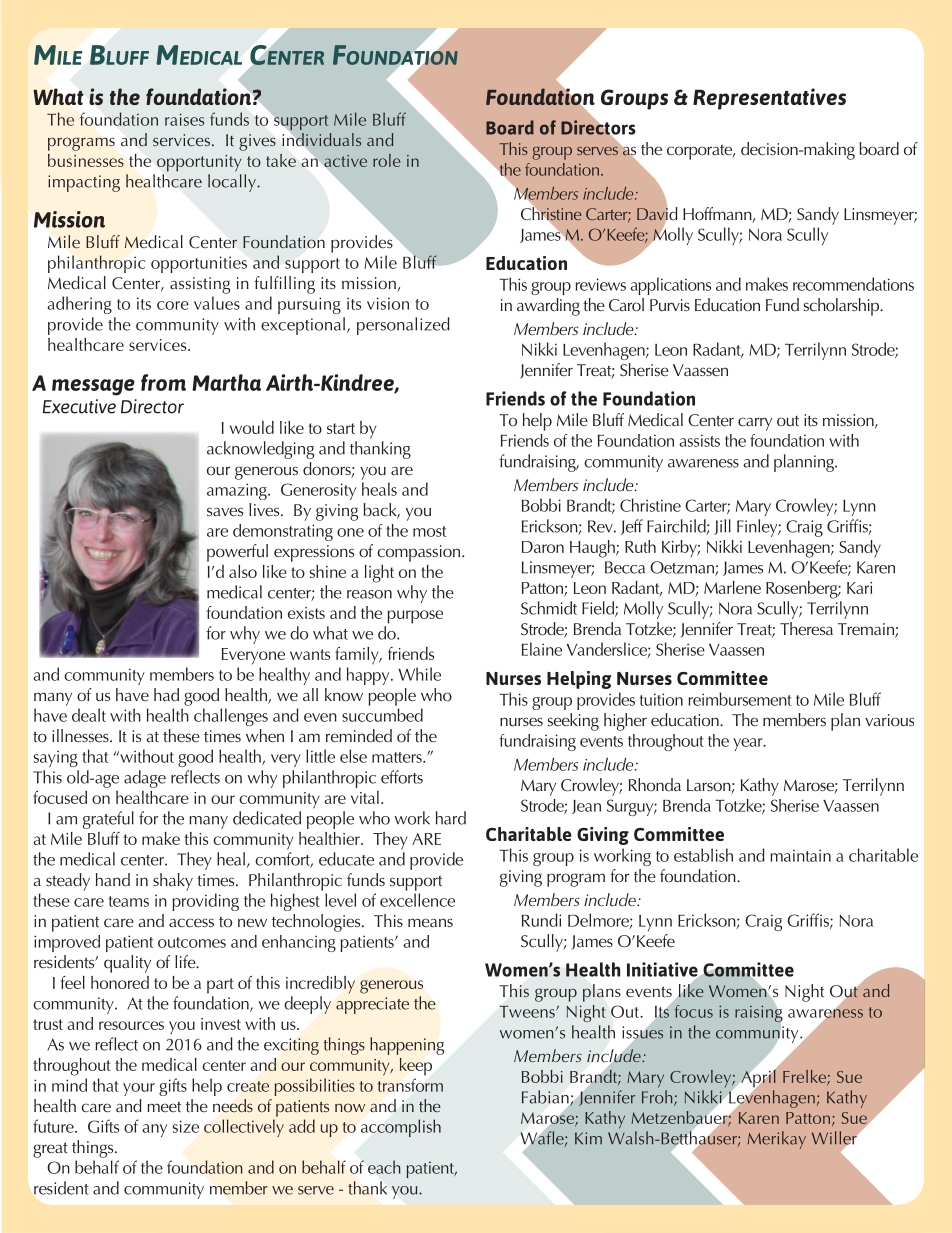  I want to click on maintain, so click(800, 855).
